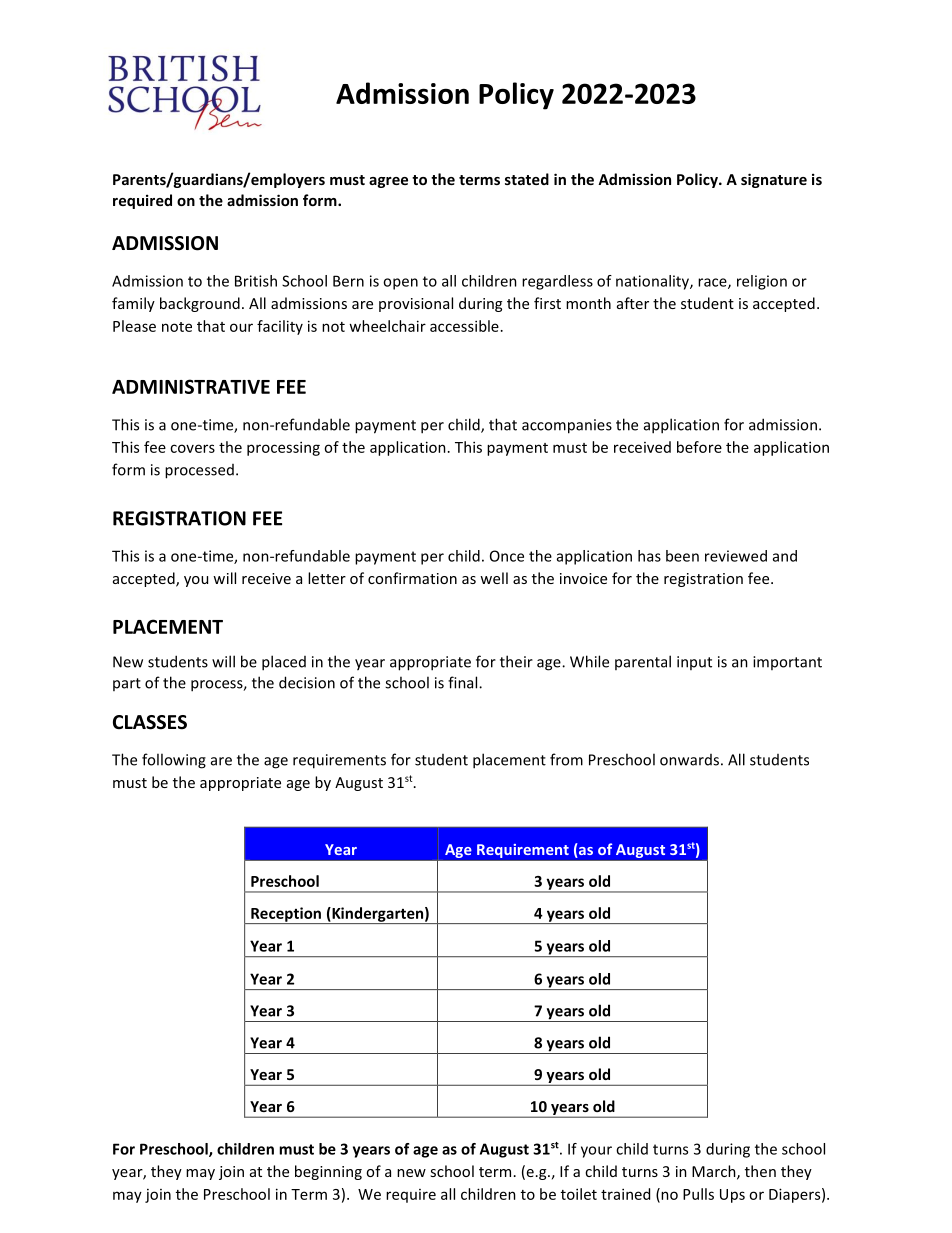  Describe the element at coordinates (507, 556) in the screenshot. I see `Once` at that location.
